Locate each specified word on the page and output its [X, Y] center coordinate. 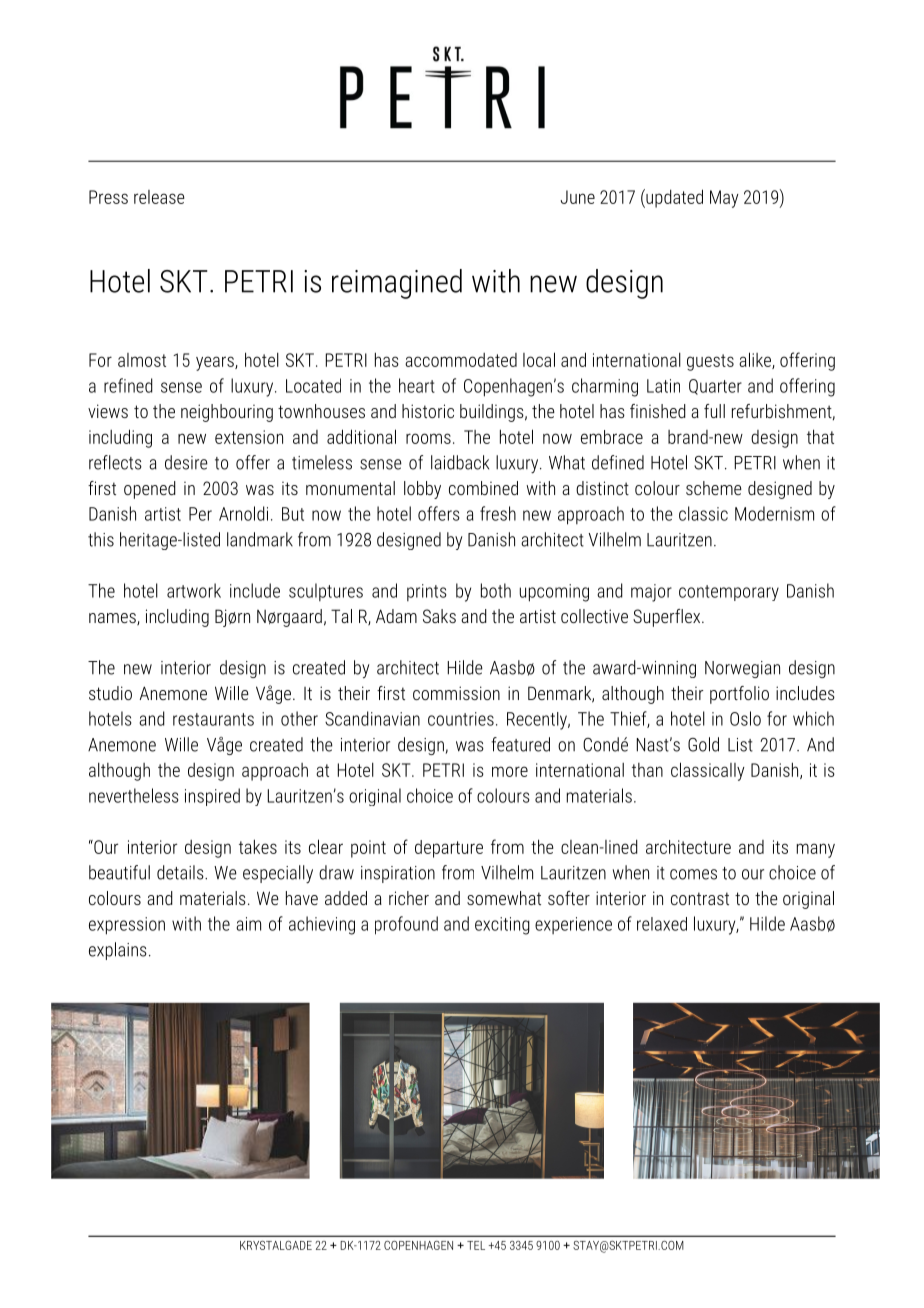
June [577, 197]
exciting [502, 926]
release [159, 197]
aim [248, 924]
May [724, 199]
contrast [700, 898]
